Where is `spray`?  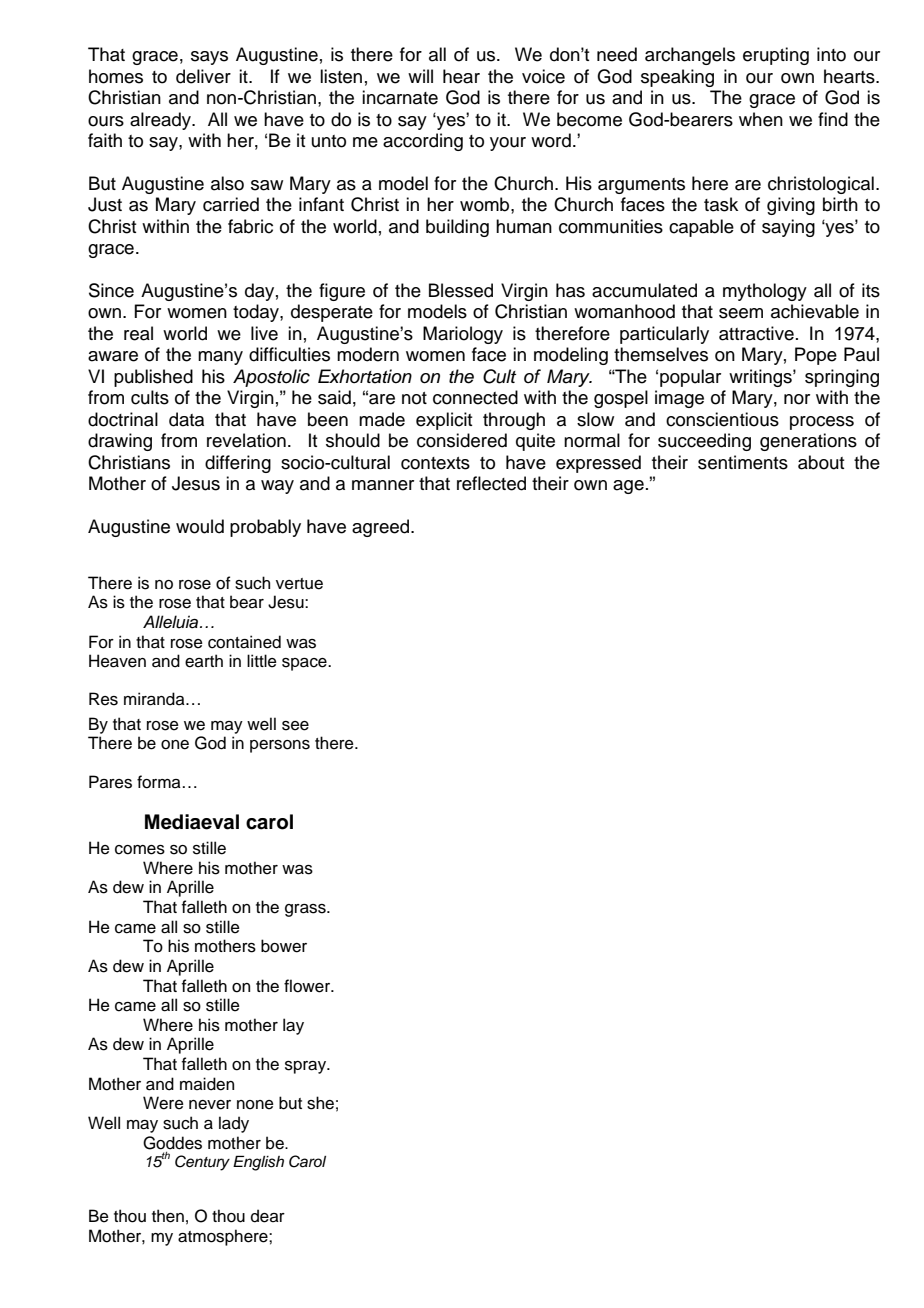
spray is located at coordinates (307, 1067).
